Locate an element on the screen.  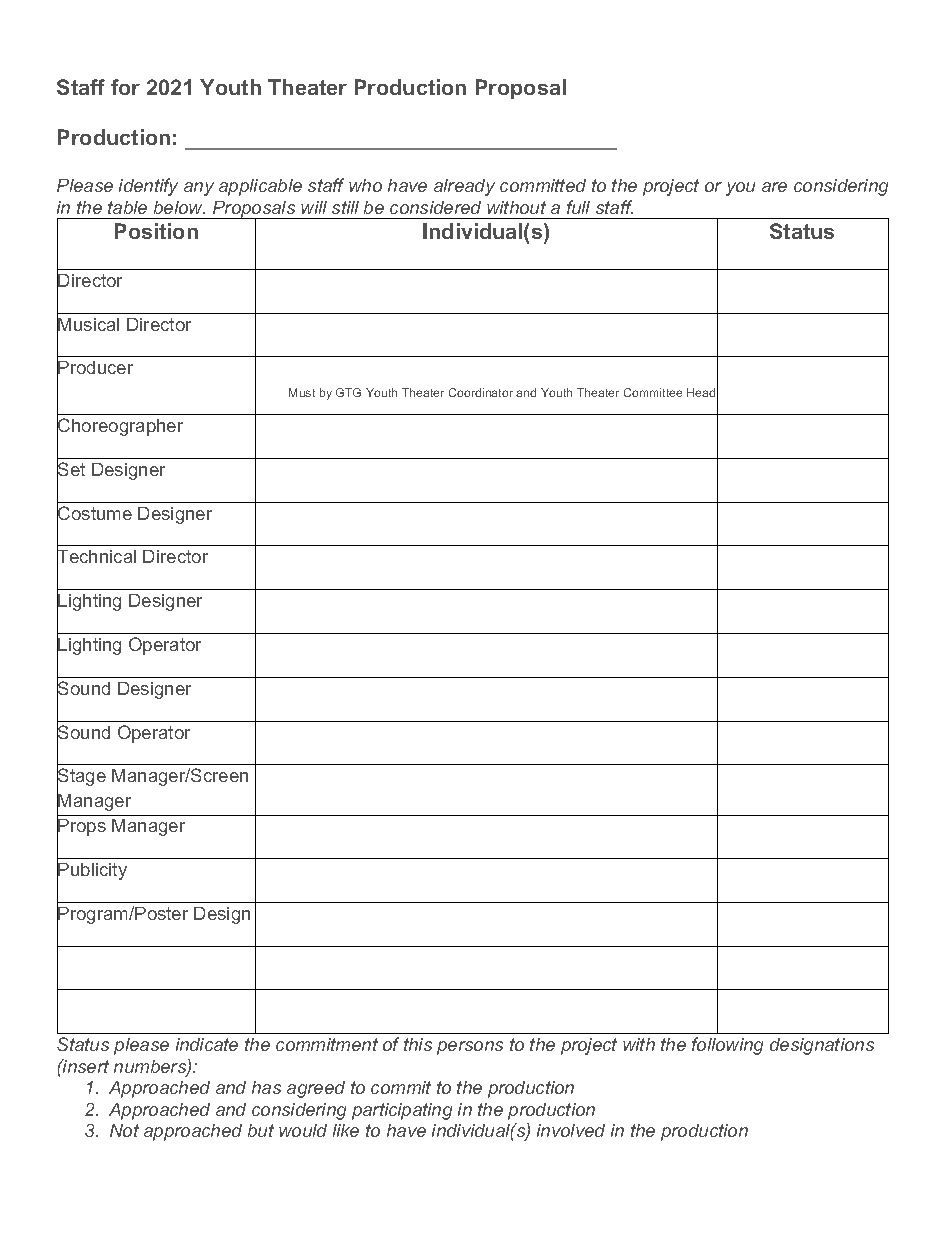
are is located at coordinates (774, 187).
